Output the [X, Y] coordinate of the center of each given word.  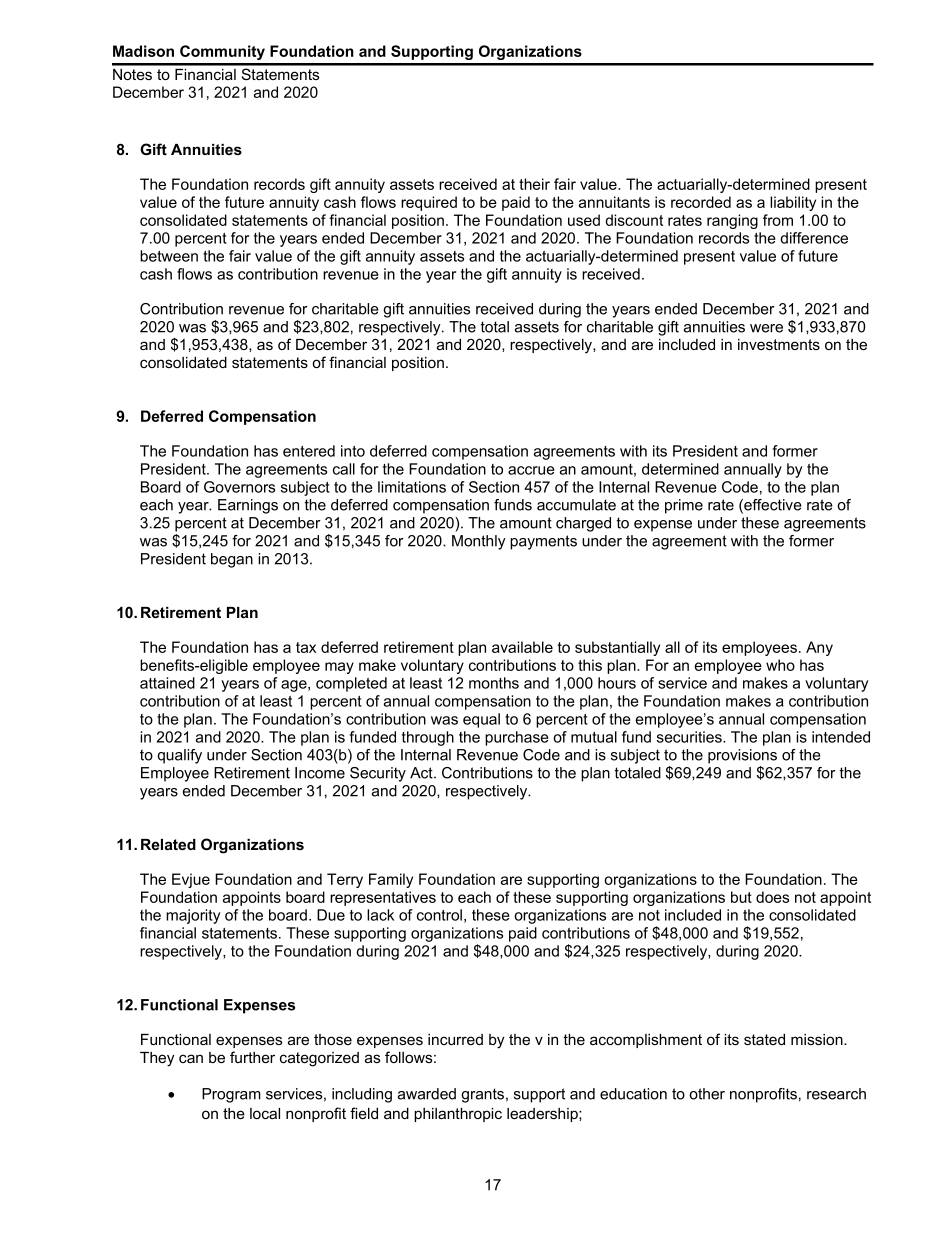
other [707, 1094]
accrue [531, 470]
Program [231, 1095]
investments [779, 344]
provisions [742, 756]
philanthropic [458, 1115]
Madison [143, 51]
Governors [239, 487]
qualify [180, 756]
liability [793, 203]
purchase [517, 738]
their [534, 184]
